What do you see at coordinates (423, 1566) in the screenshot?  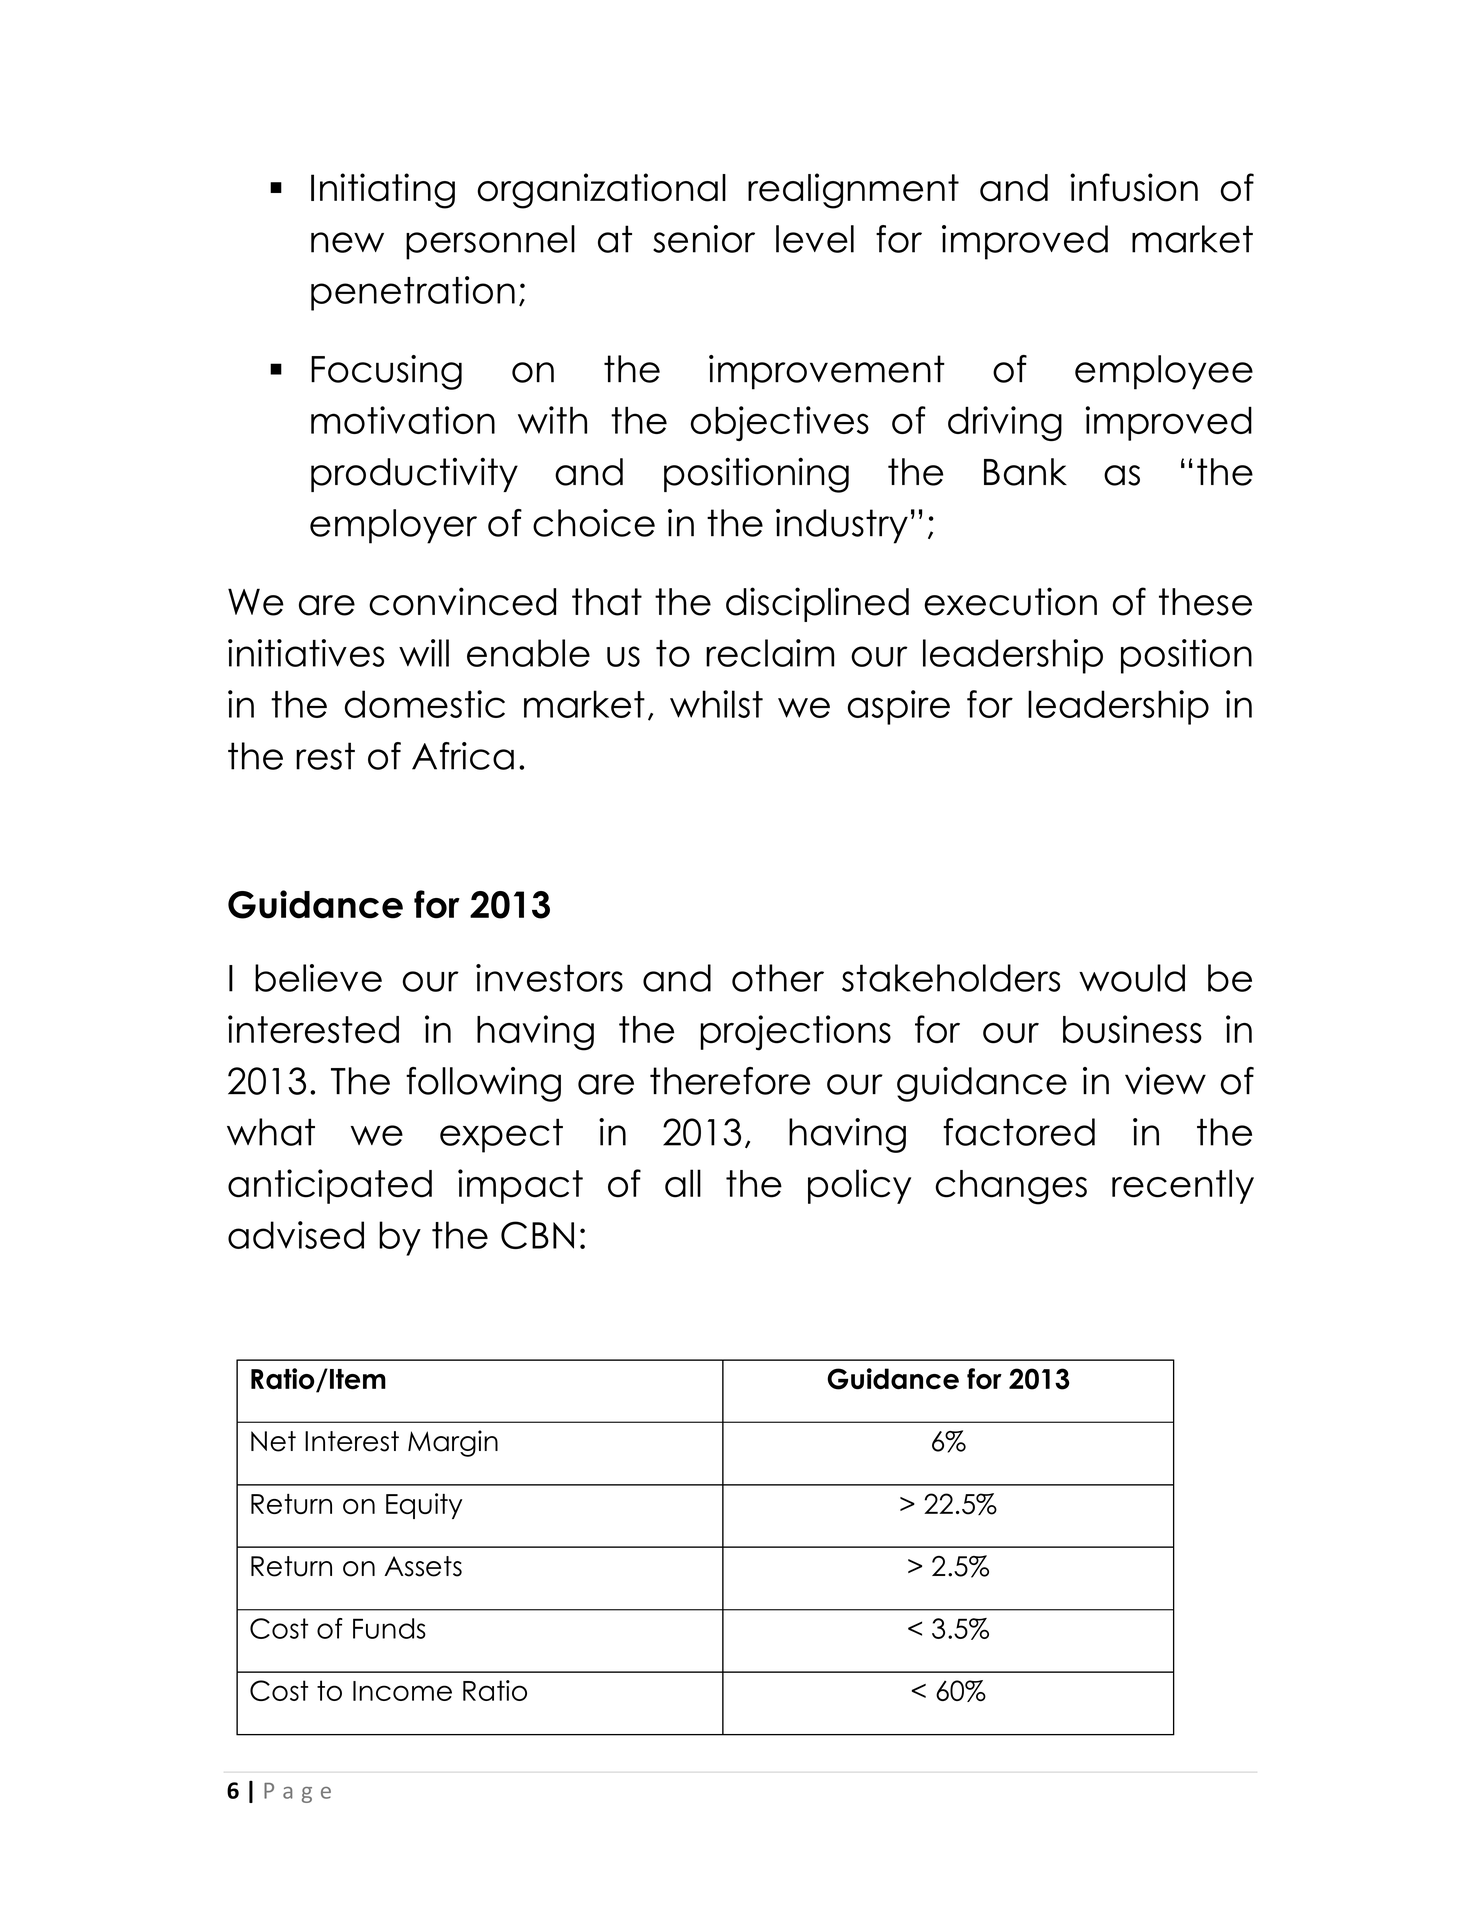 I see `Assets` at bounding box center [423, 1566].
